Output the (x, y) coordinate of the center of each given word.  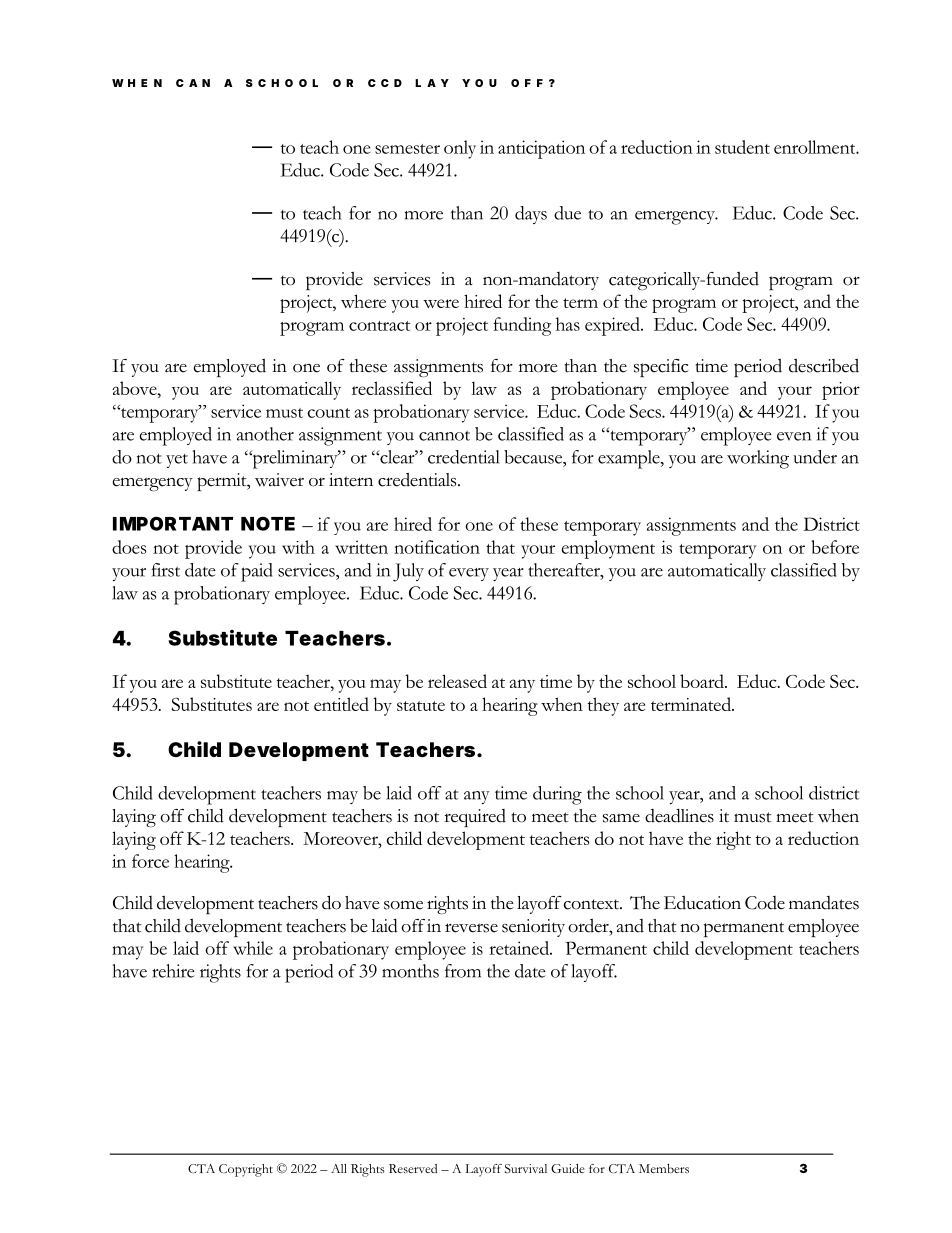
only (460, 149)
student (742, 147)
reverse (471, 928)
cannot (444, 436)
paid (257, 572)
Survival (526, 1169)
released (457, 681)
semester (407, 149)
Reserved (413, 1168)
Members (664, 1168)
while (253, 948)
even (794, 436)
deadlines (679, 815)
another (265, 434)
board (703, 681)
